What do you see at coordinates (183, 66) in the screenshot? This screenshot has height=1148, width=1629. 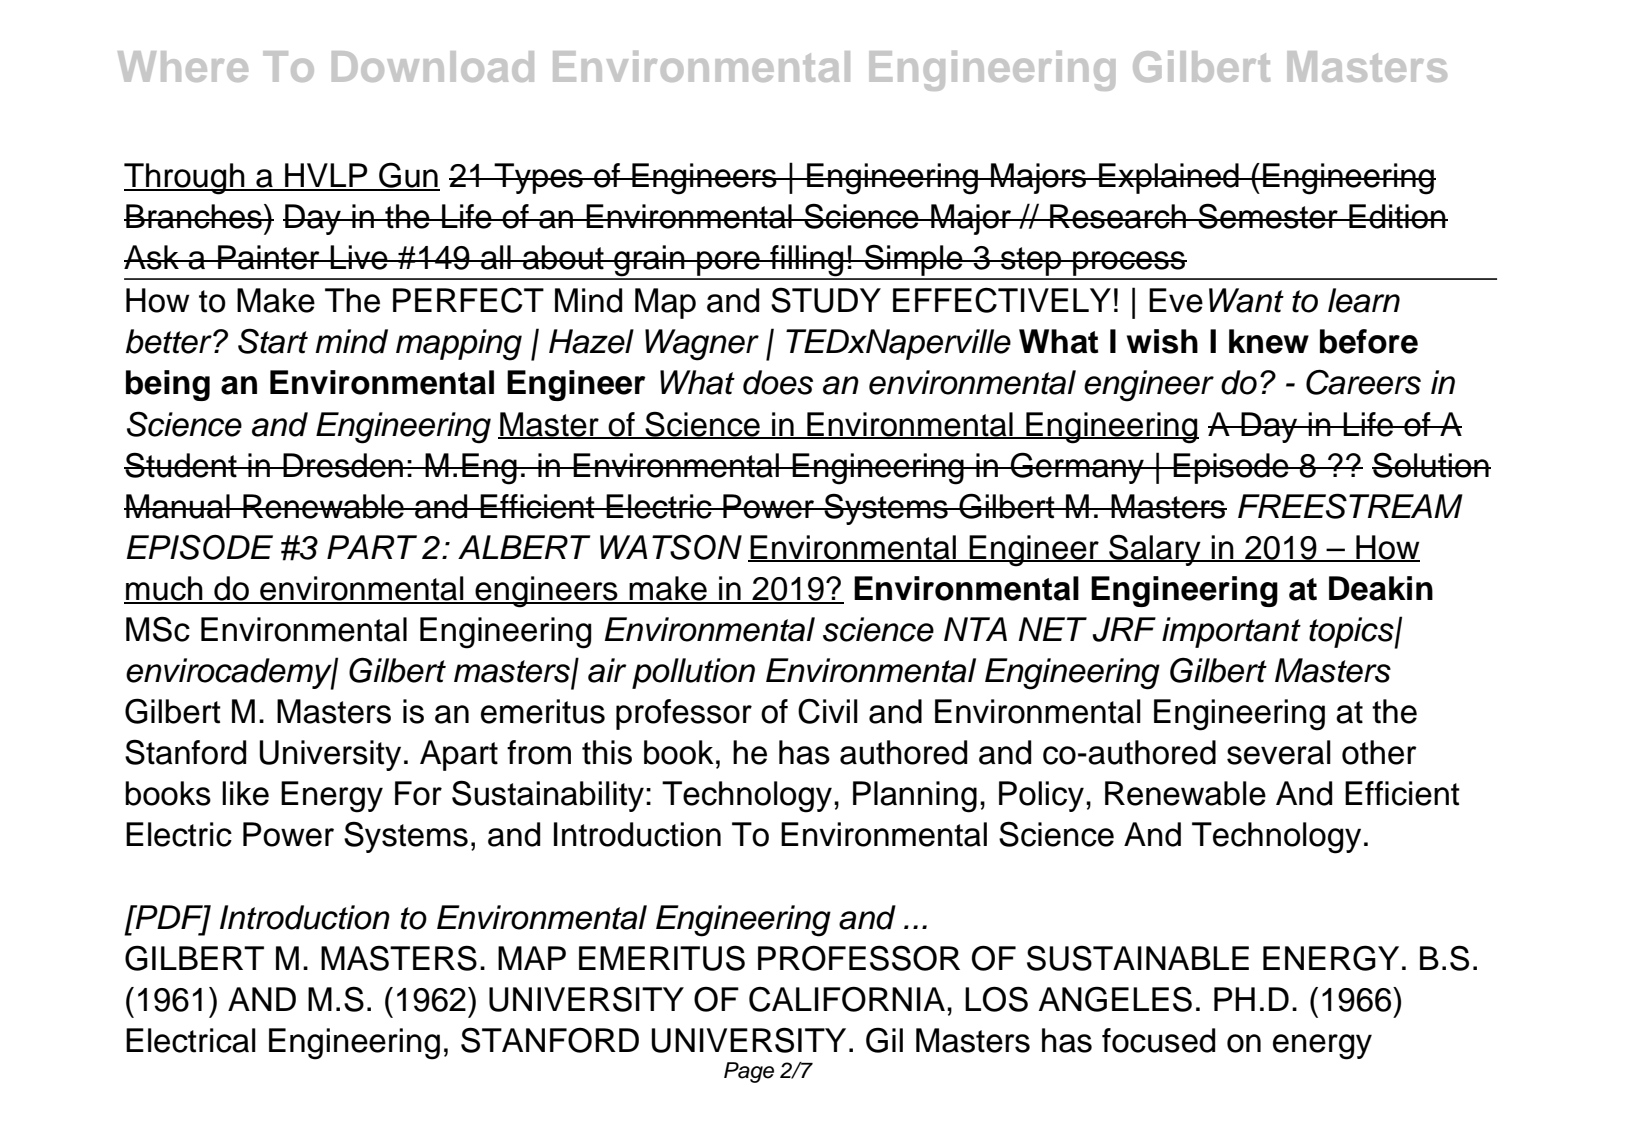 I see `Where` at bounding box center [183, 66].
